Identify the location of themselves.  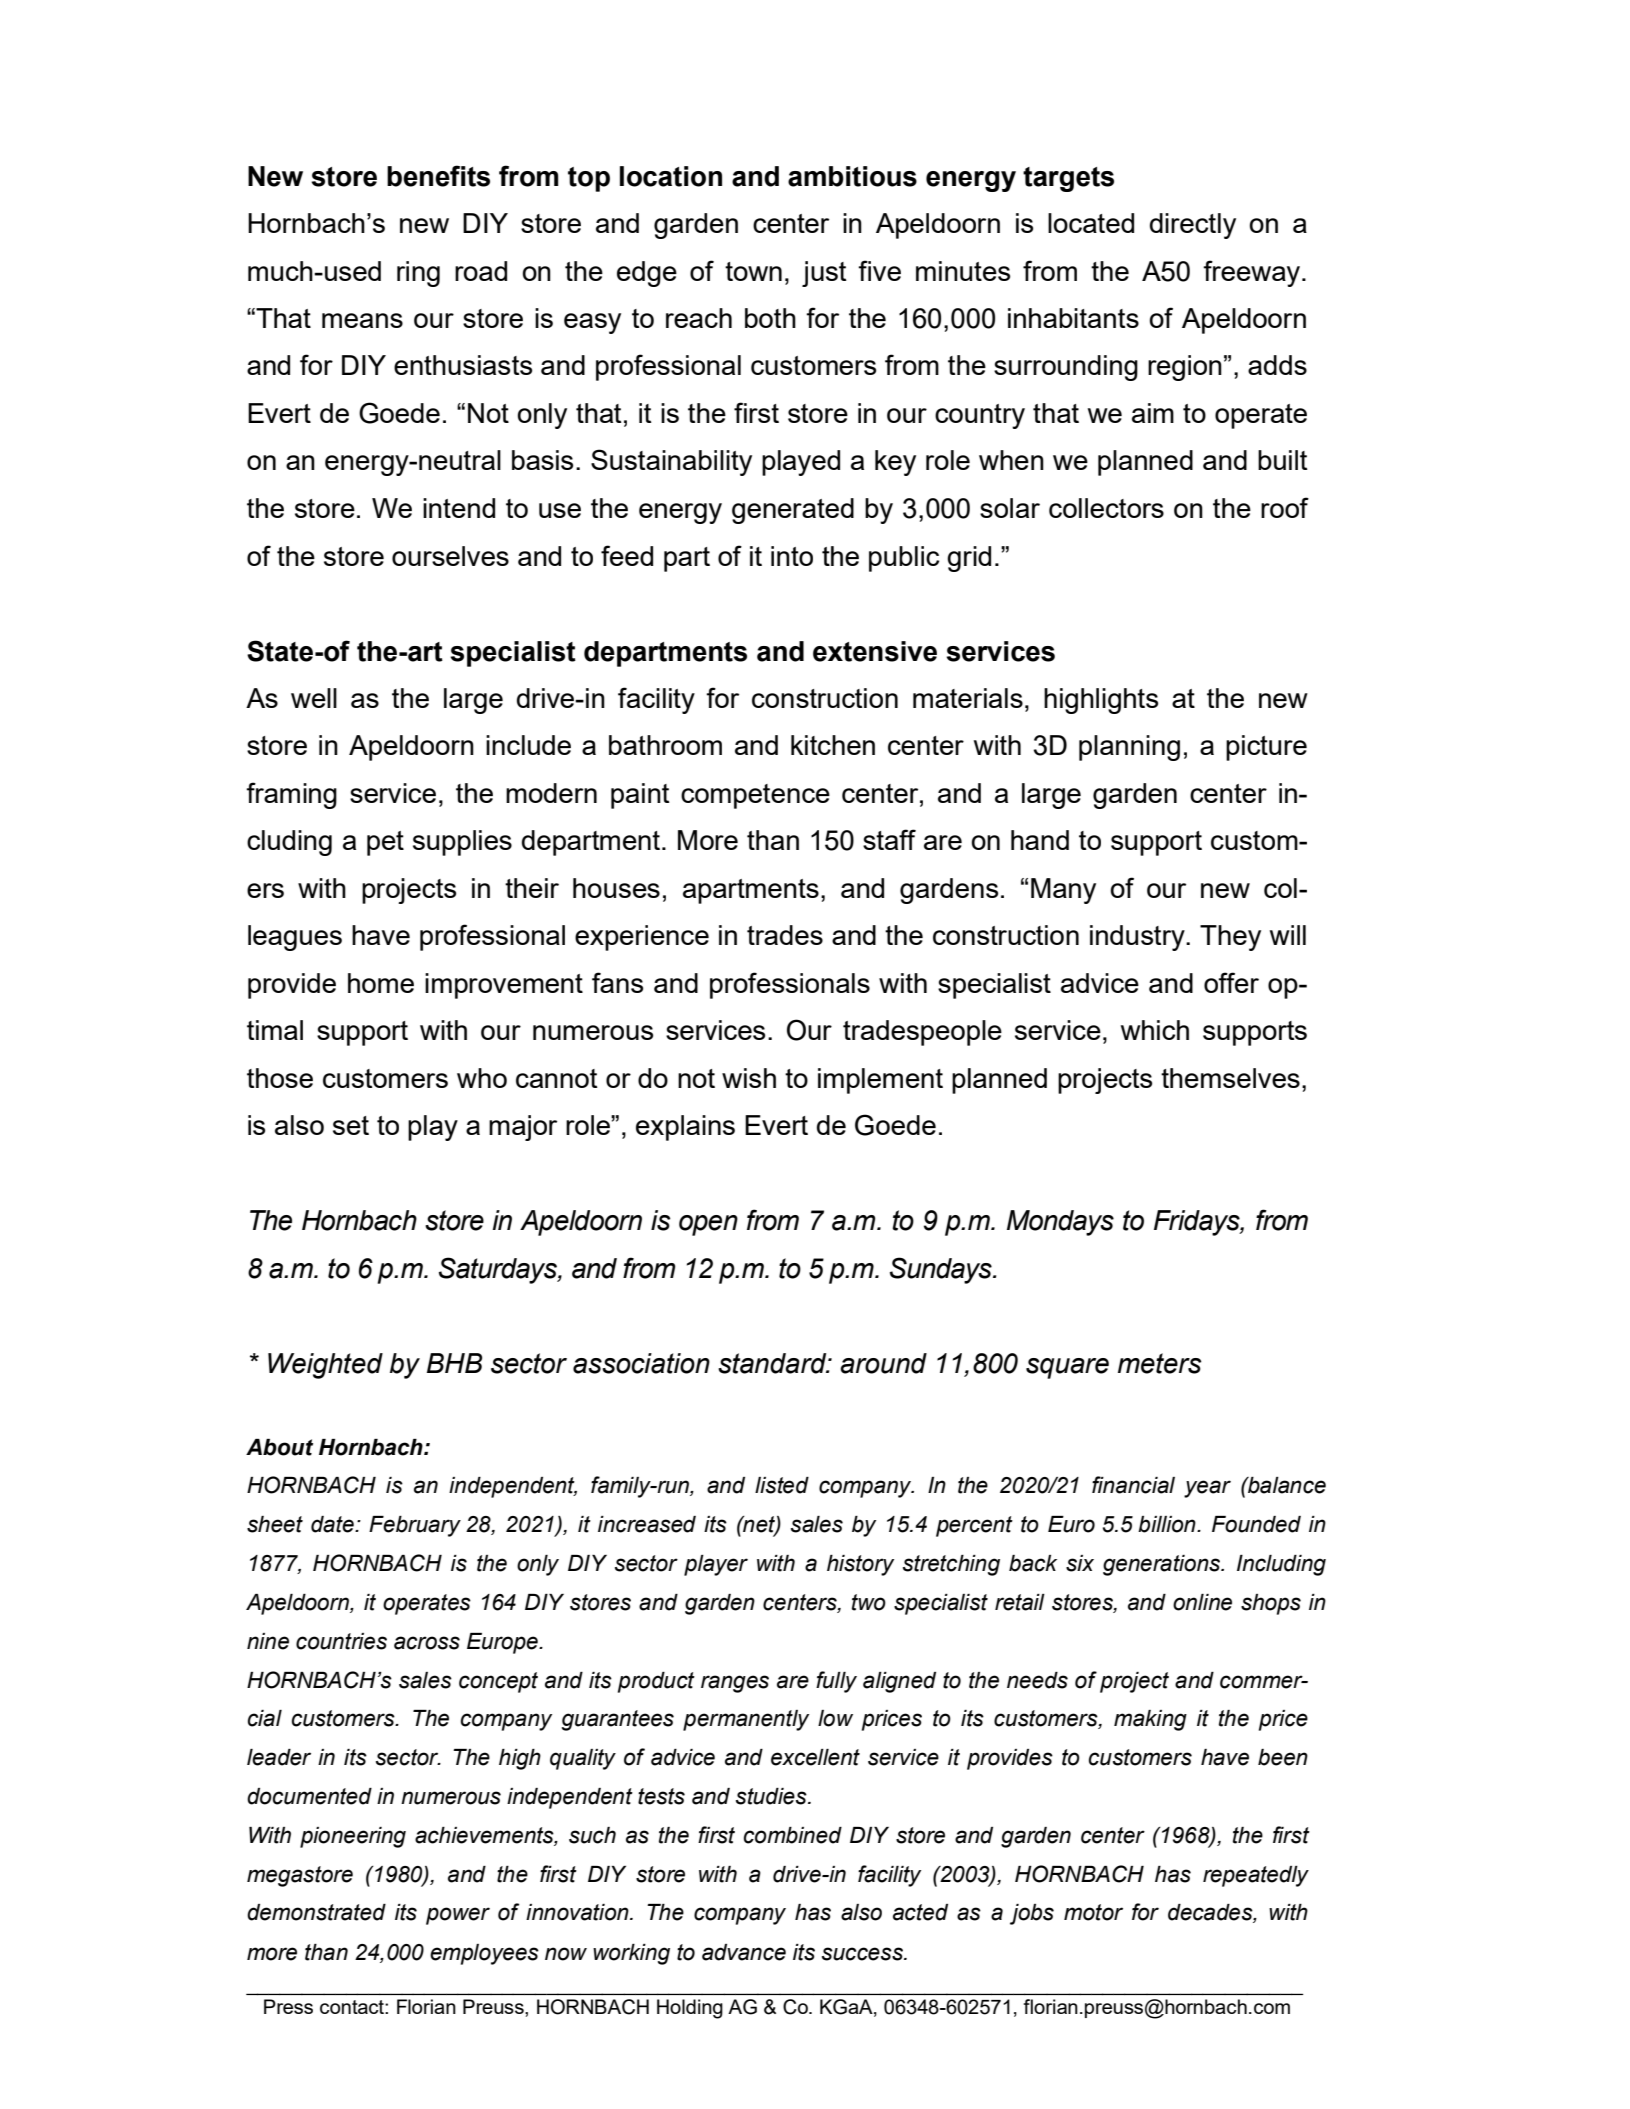
(1230, 1078).
